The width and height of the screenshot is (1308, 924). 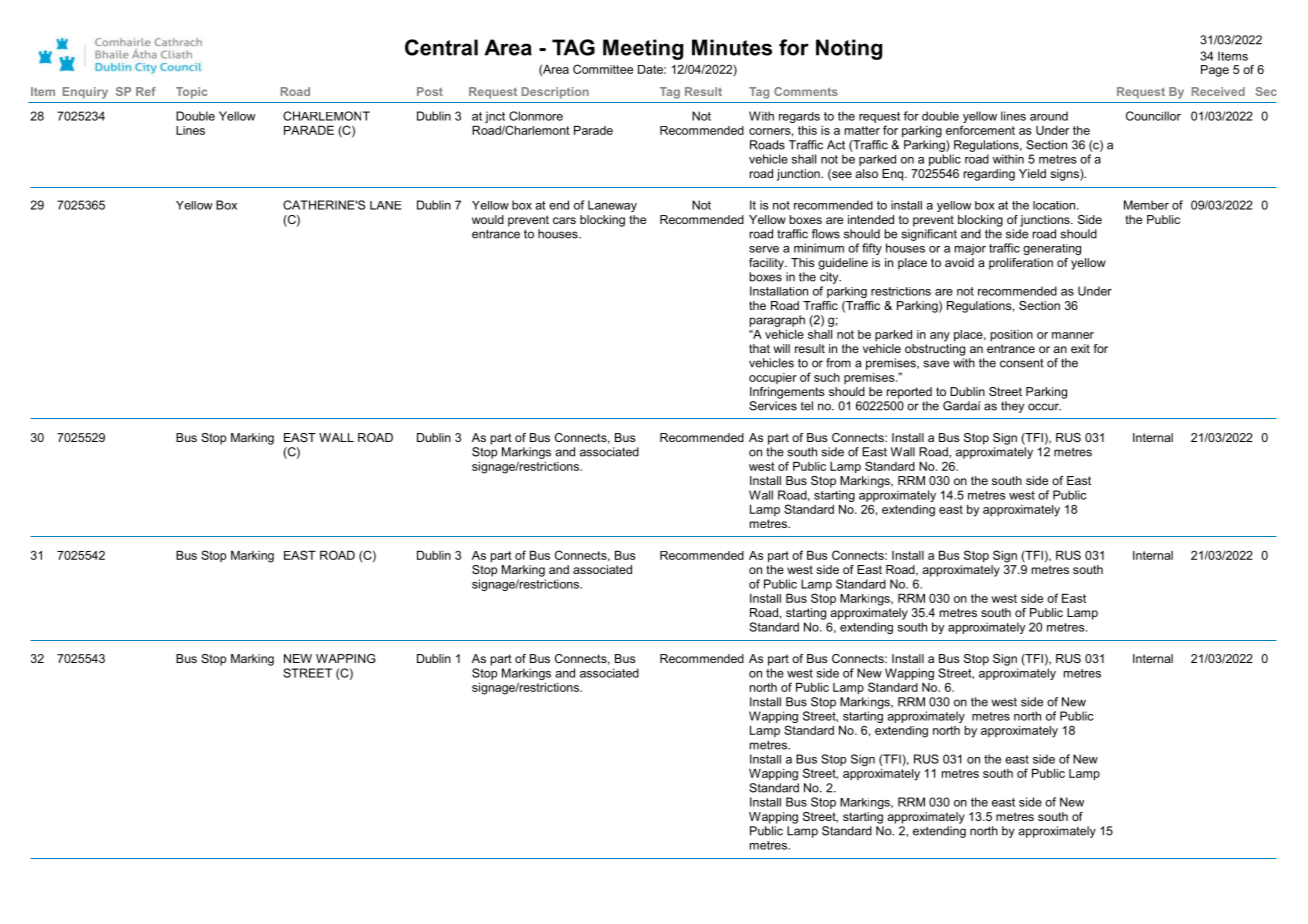 I want to click on would, so click(x=488, y=219).
